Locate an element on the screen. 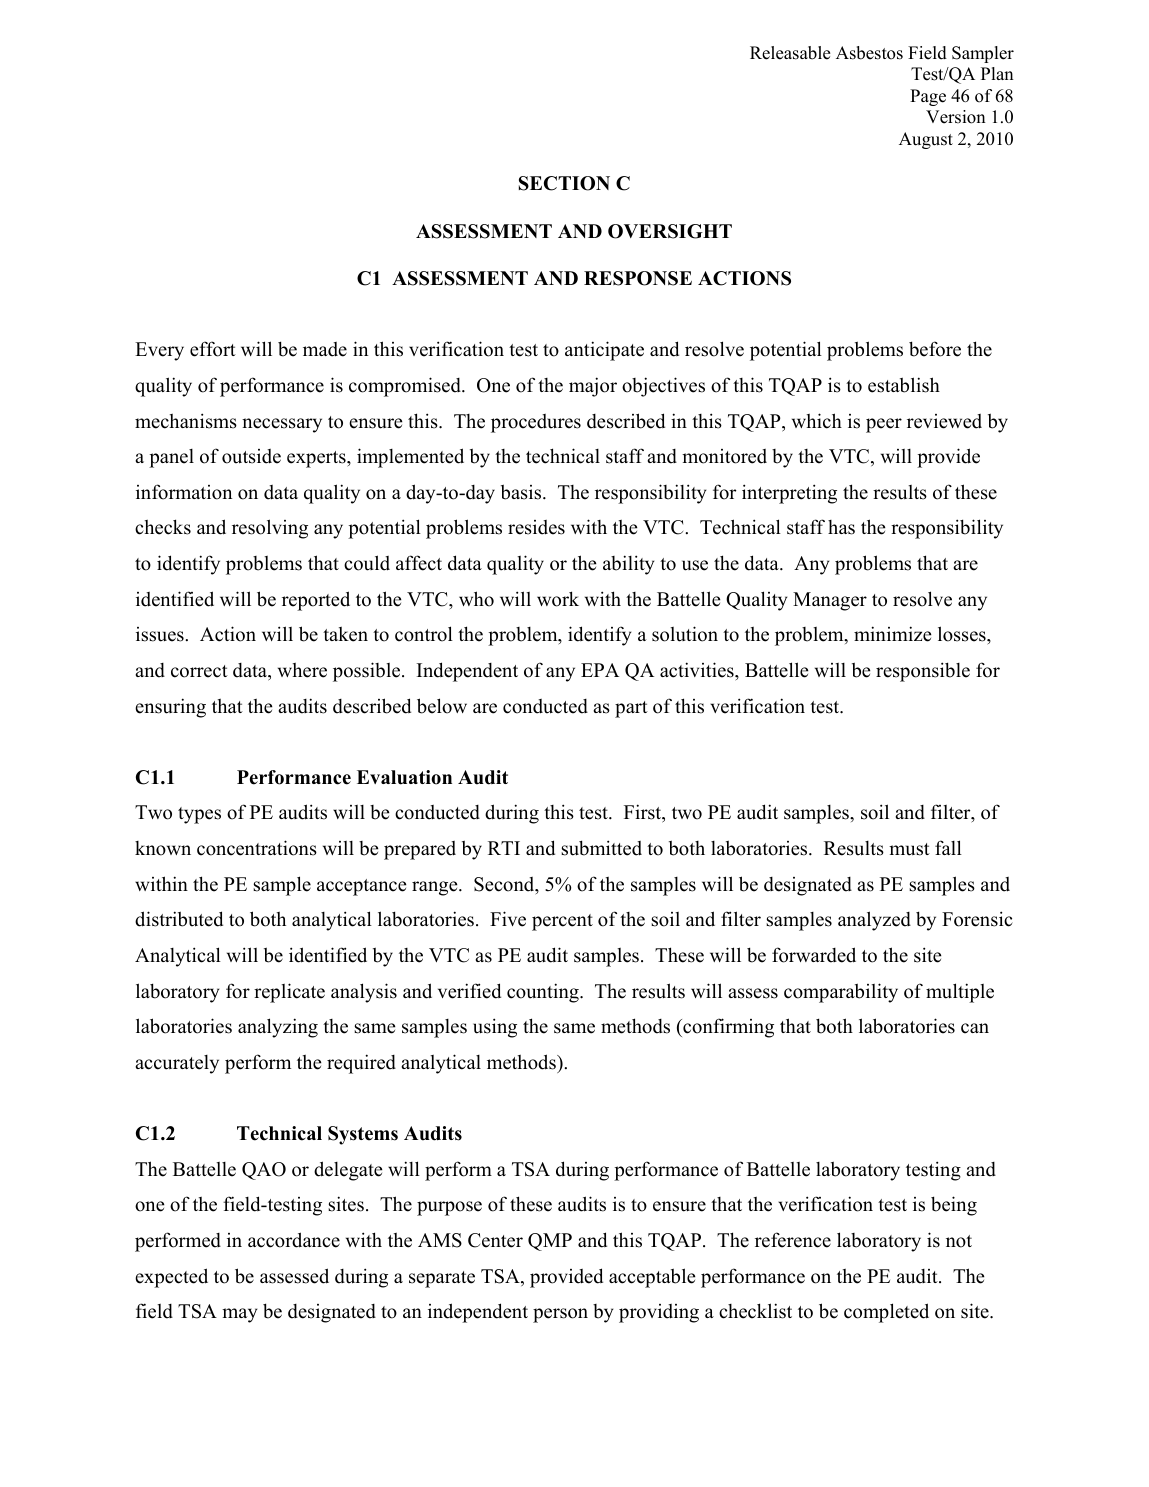 This screenshot has width=1149, height=1487. submitted is located at coordinates (601, 848).
